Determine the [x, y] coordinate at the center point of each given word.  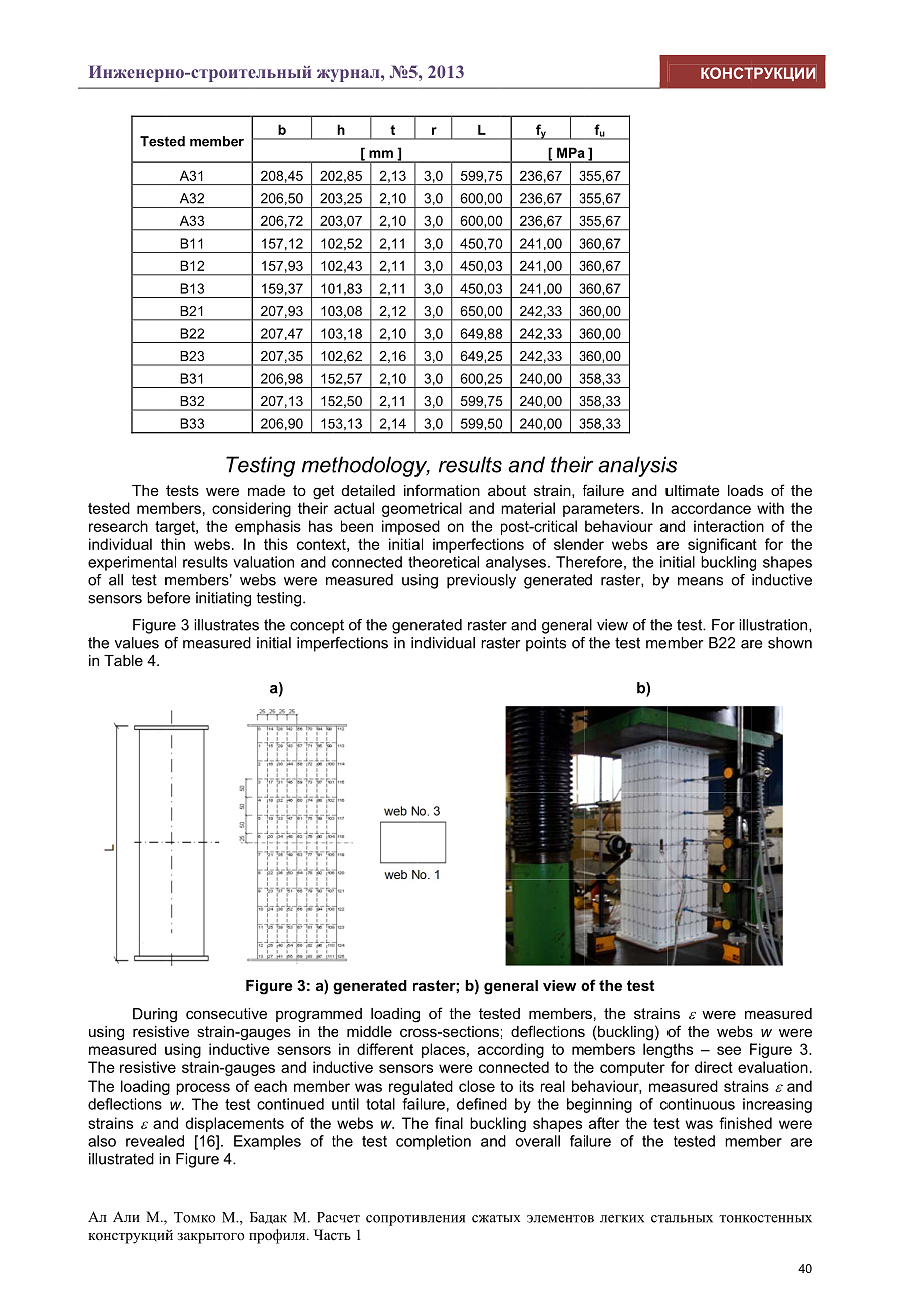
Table [123, 660]
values [137, 643]
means [700, 581]
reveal [146, 1141]
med [347, 1013]
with [770, 508]
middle [369, 1031]
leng [657, 1050]
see [729, 1050]
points [546, 644]
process [203, 1089]
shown [790, 643]
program [304, 1016]
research [118, 526]
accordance [711, 508]
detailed [368, 490]
